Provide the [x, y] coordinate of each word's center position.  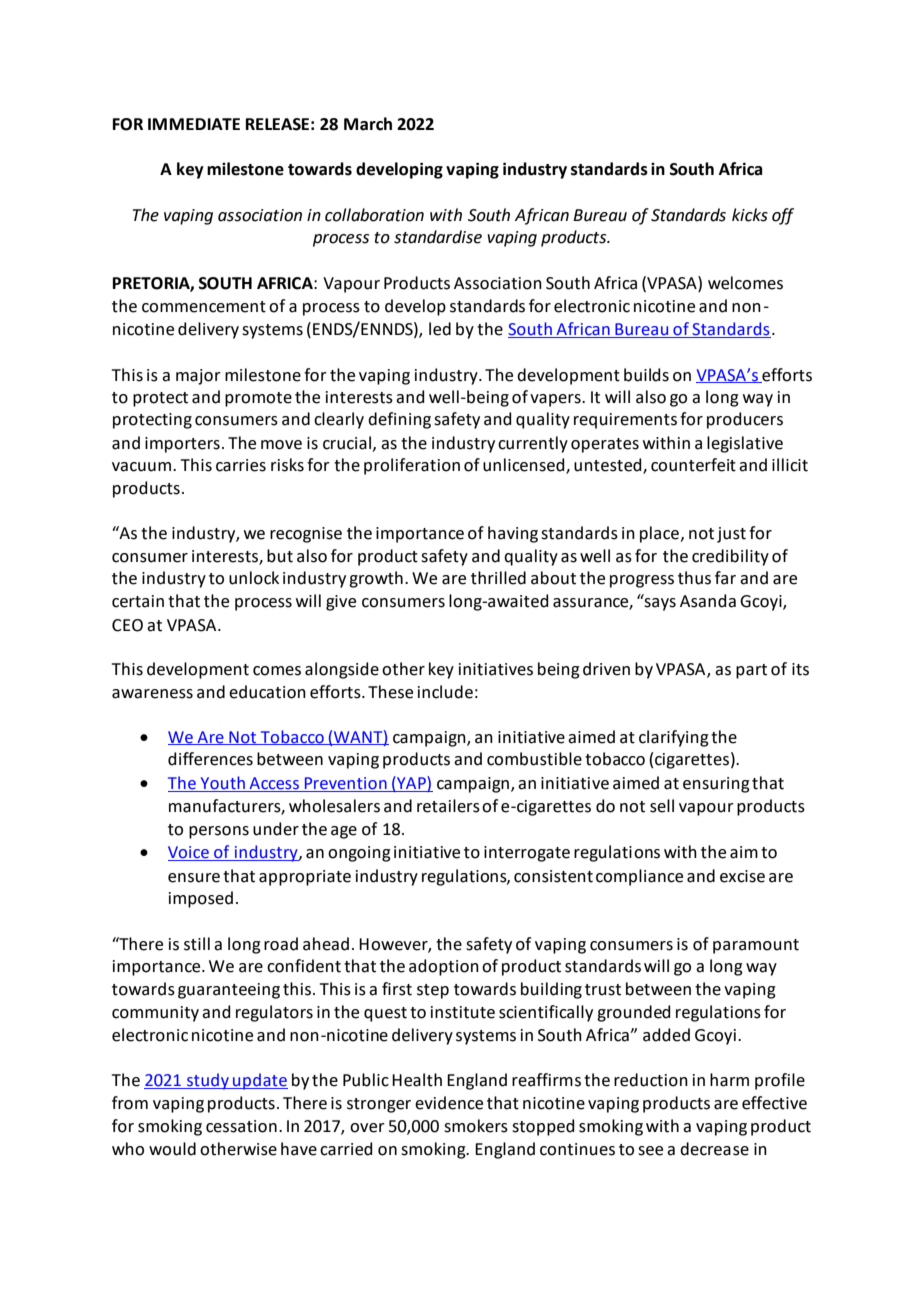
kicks [750, 215]
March [368, 124]
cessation [241, 1126]
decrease [714, 1149]
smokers [476, 1126]
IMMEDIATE [194, 124]
